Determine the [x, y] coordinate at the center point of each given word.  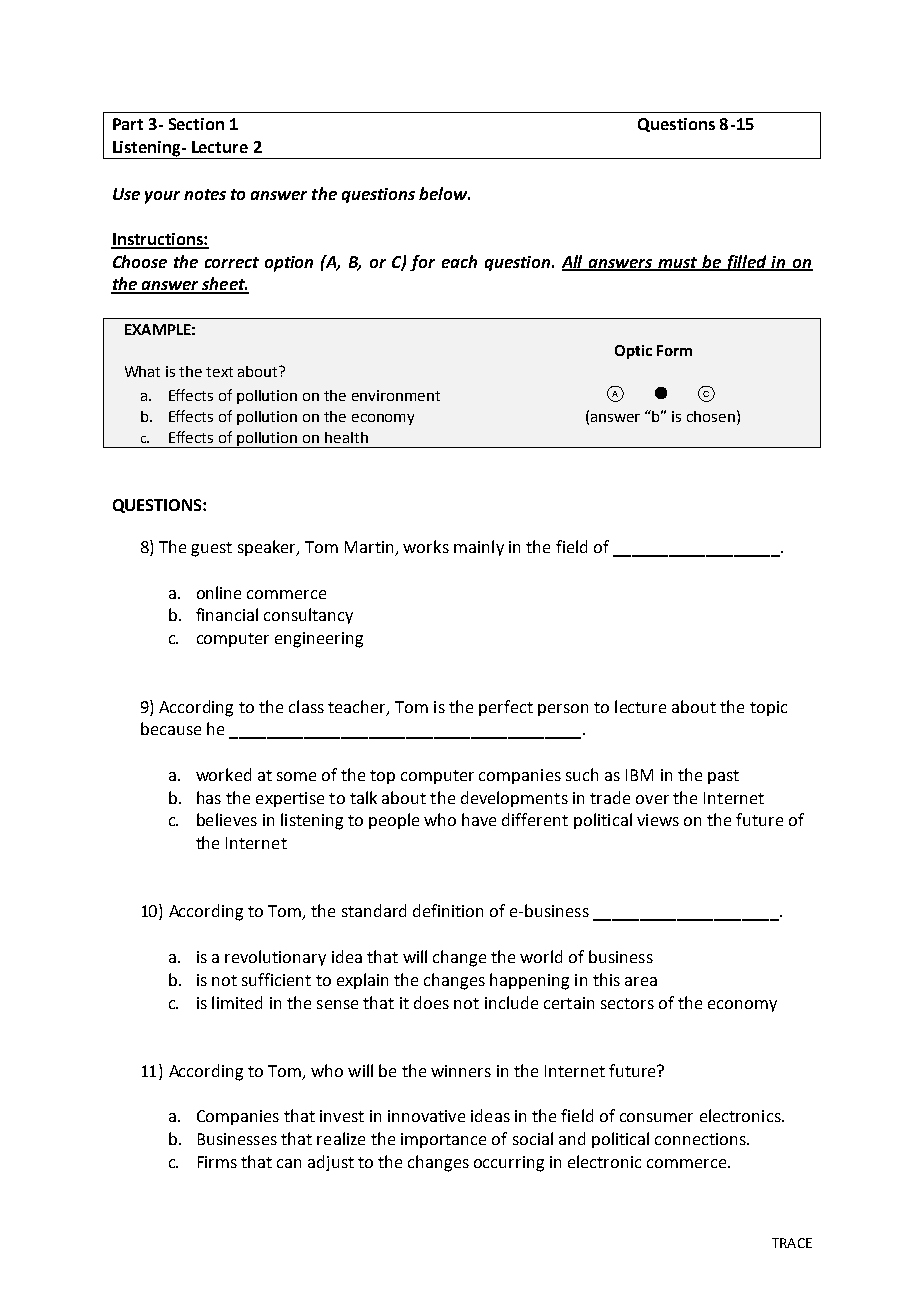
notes [205, 194]
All [574, 262]
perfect [506, 708]
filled [746, 263]
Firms [217, 1162]
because [171, 728]
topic [768, 708]
